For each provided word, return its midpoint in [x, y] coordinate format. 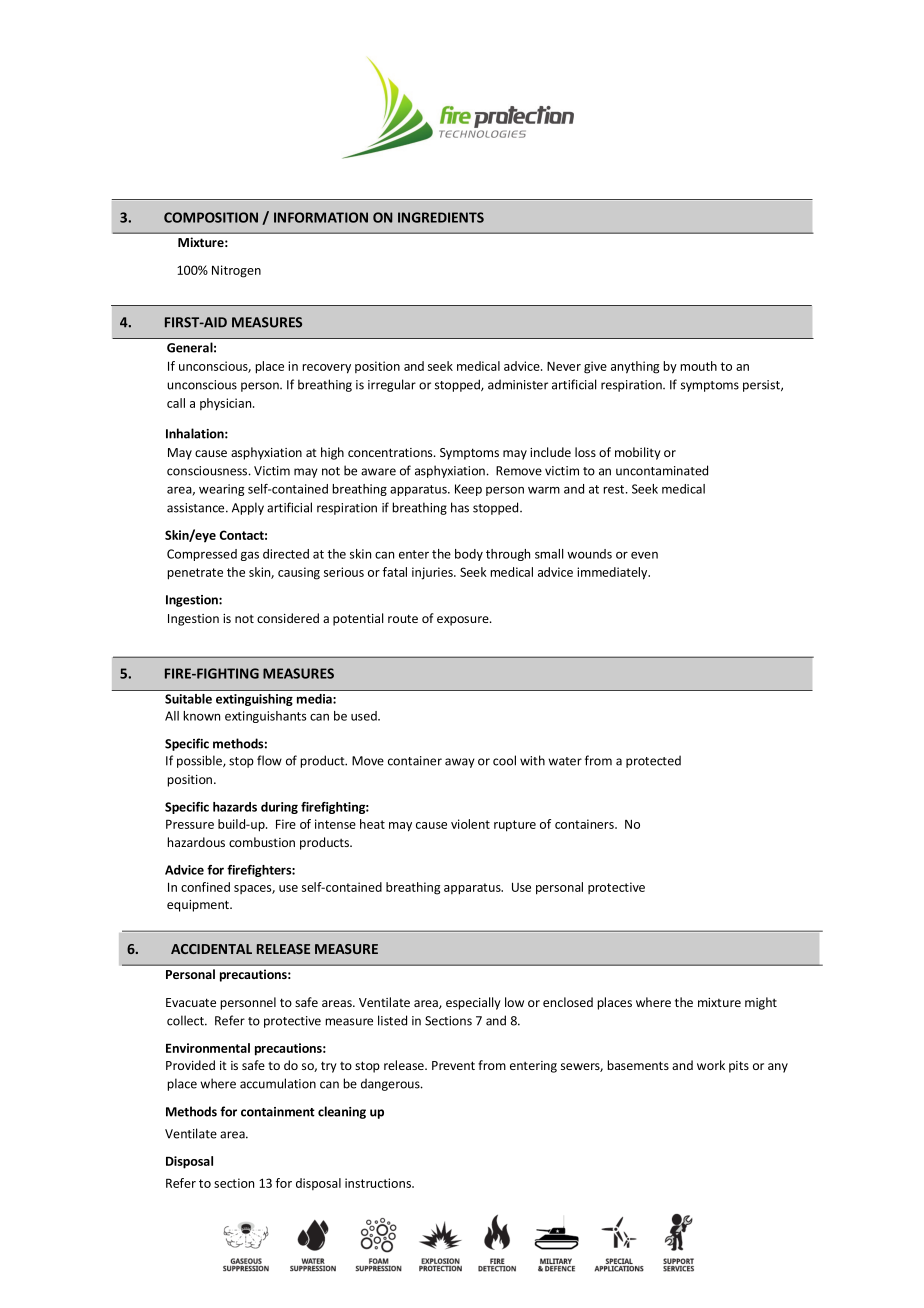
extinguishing [254, 700]
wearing [221, 490]
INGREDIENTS [441, 217]
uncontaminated [662, 470]
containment [278, 1112]
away [460, 763]
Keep [468, 490]
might [761, 1003]
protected [653, 761]
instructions [379, 1183]
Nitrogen [236, 271]
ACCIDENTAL [211, 949]
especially [473, 1003]
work [711, 1065]
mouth [698, 366]
